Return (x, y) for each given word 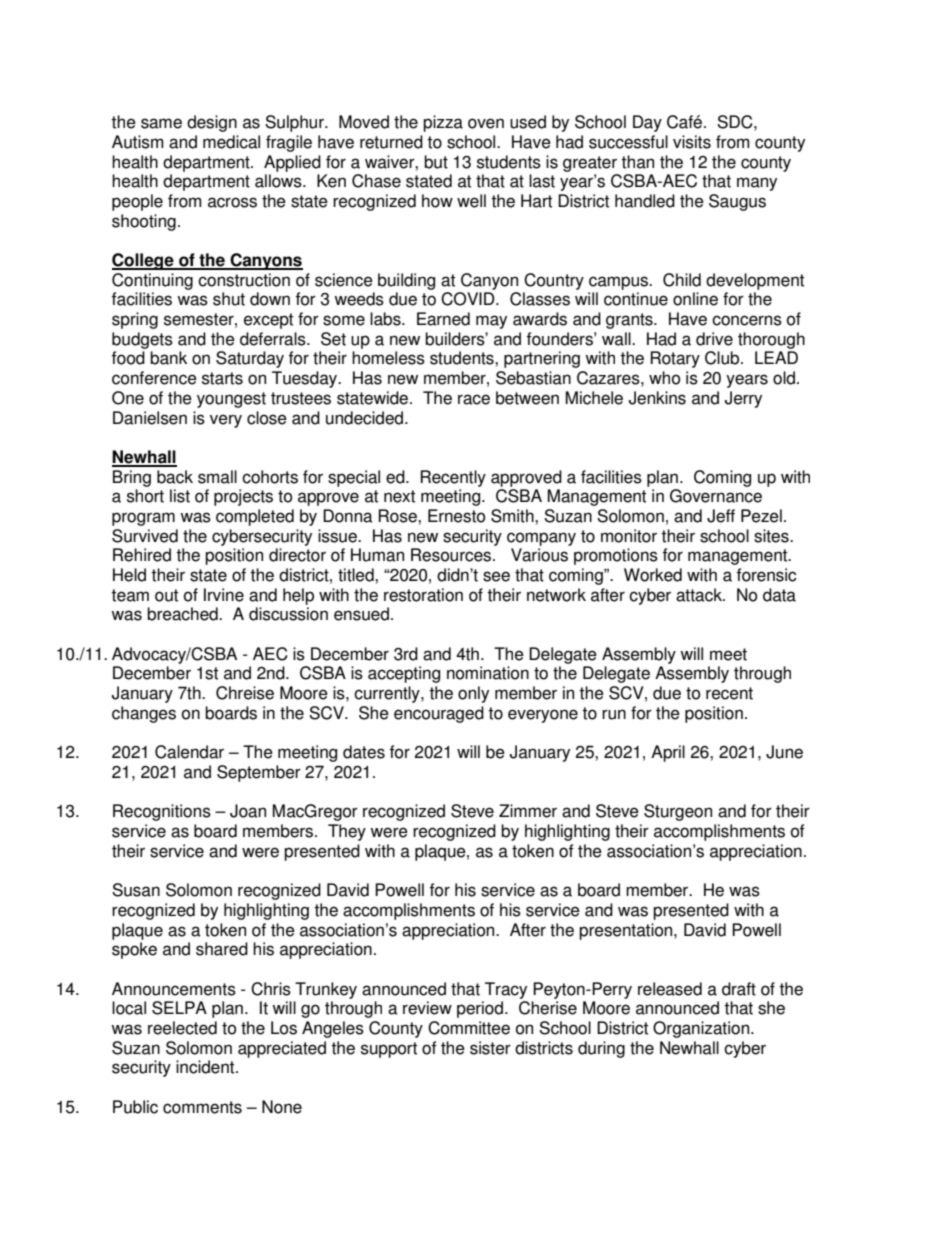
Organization (702, 1029)
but (436, 162)
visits (692, 142)
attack (700, 595)
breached (183, 614)
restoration (423, 595)
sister (490, 1048)
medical (231, 142)
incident (206, 1067)
